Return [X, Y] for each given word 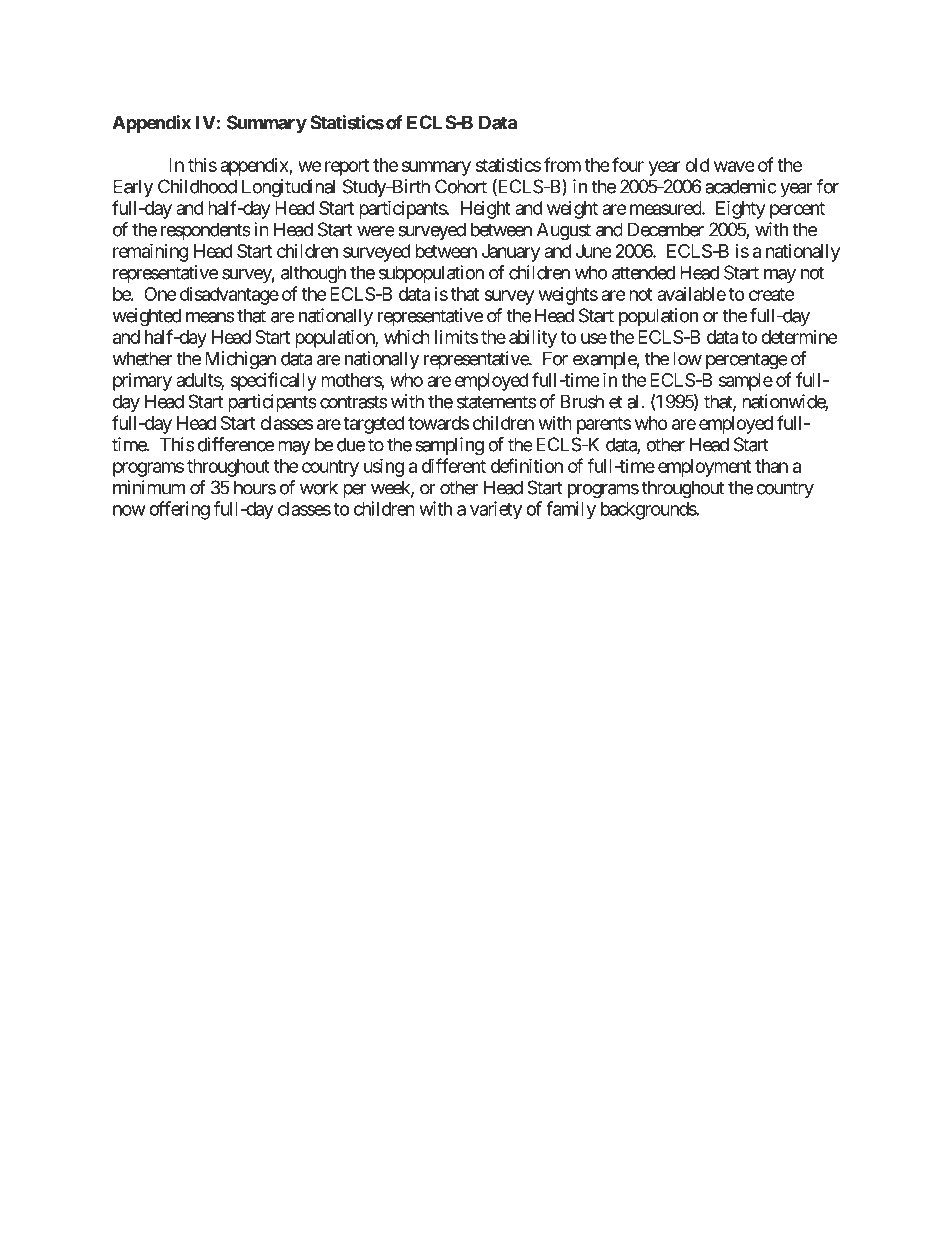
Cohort [461, 186]
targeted [373, 425]
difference [236, 444]
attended [643, 272]
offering [179, 510]
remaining [151, 252]
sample [746, 382]
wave [734, 166]
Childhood [197, 186]
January [511, 253]
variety [496, 510]
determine [799, 337]
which [407, 336]
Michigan [240, 360]
